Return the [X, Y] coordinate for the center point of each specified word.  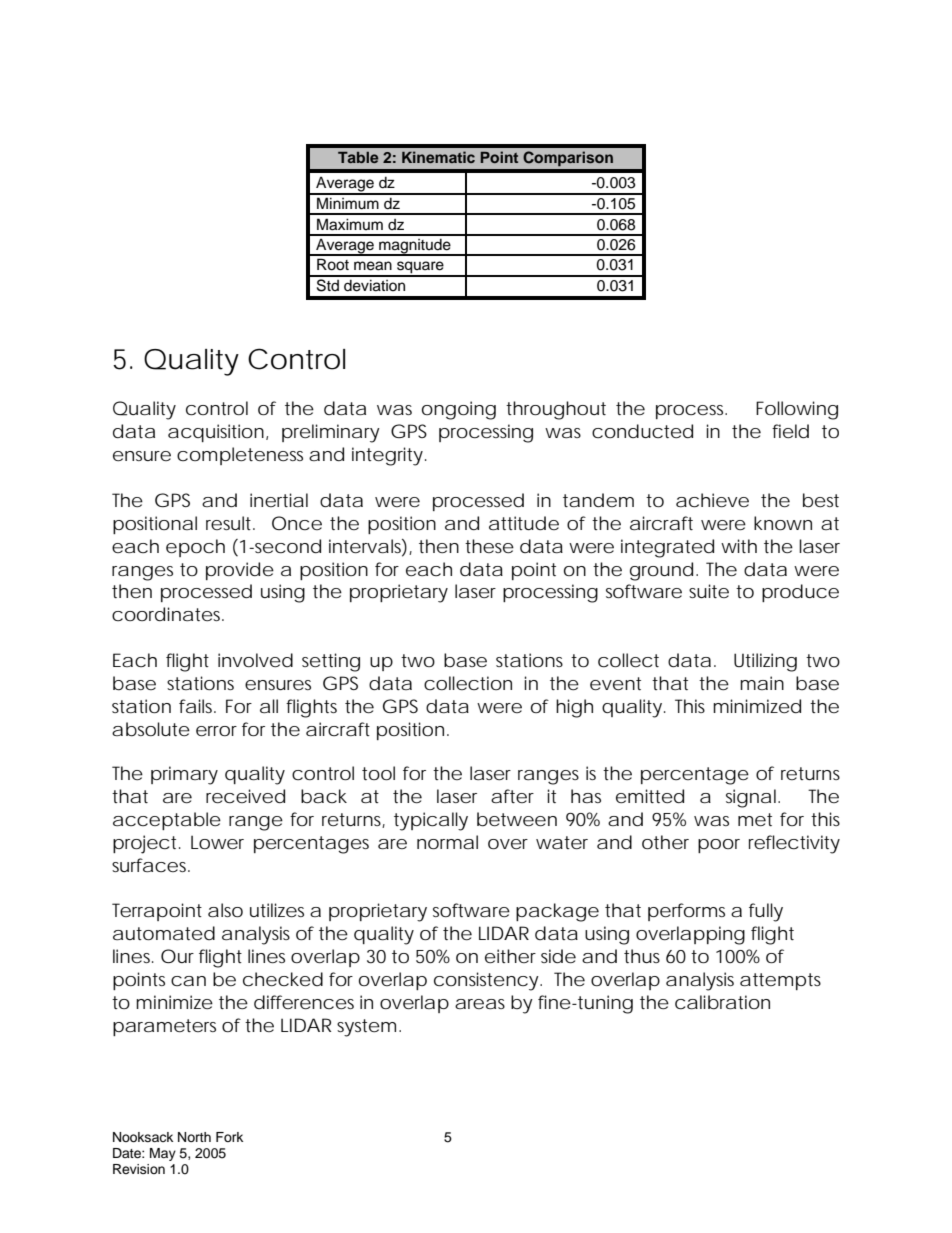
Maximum [350, 224]
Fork [229, 1137]
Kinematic [438, 157]
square [420, 268]
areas [480, 1004]
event [615, 683]
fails [197, 706]
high [574, 708]
